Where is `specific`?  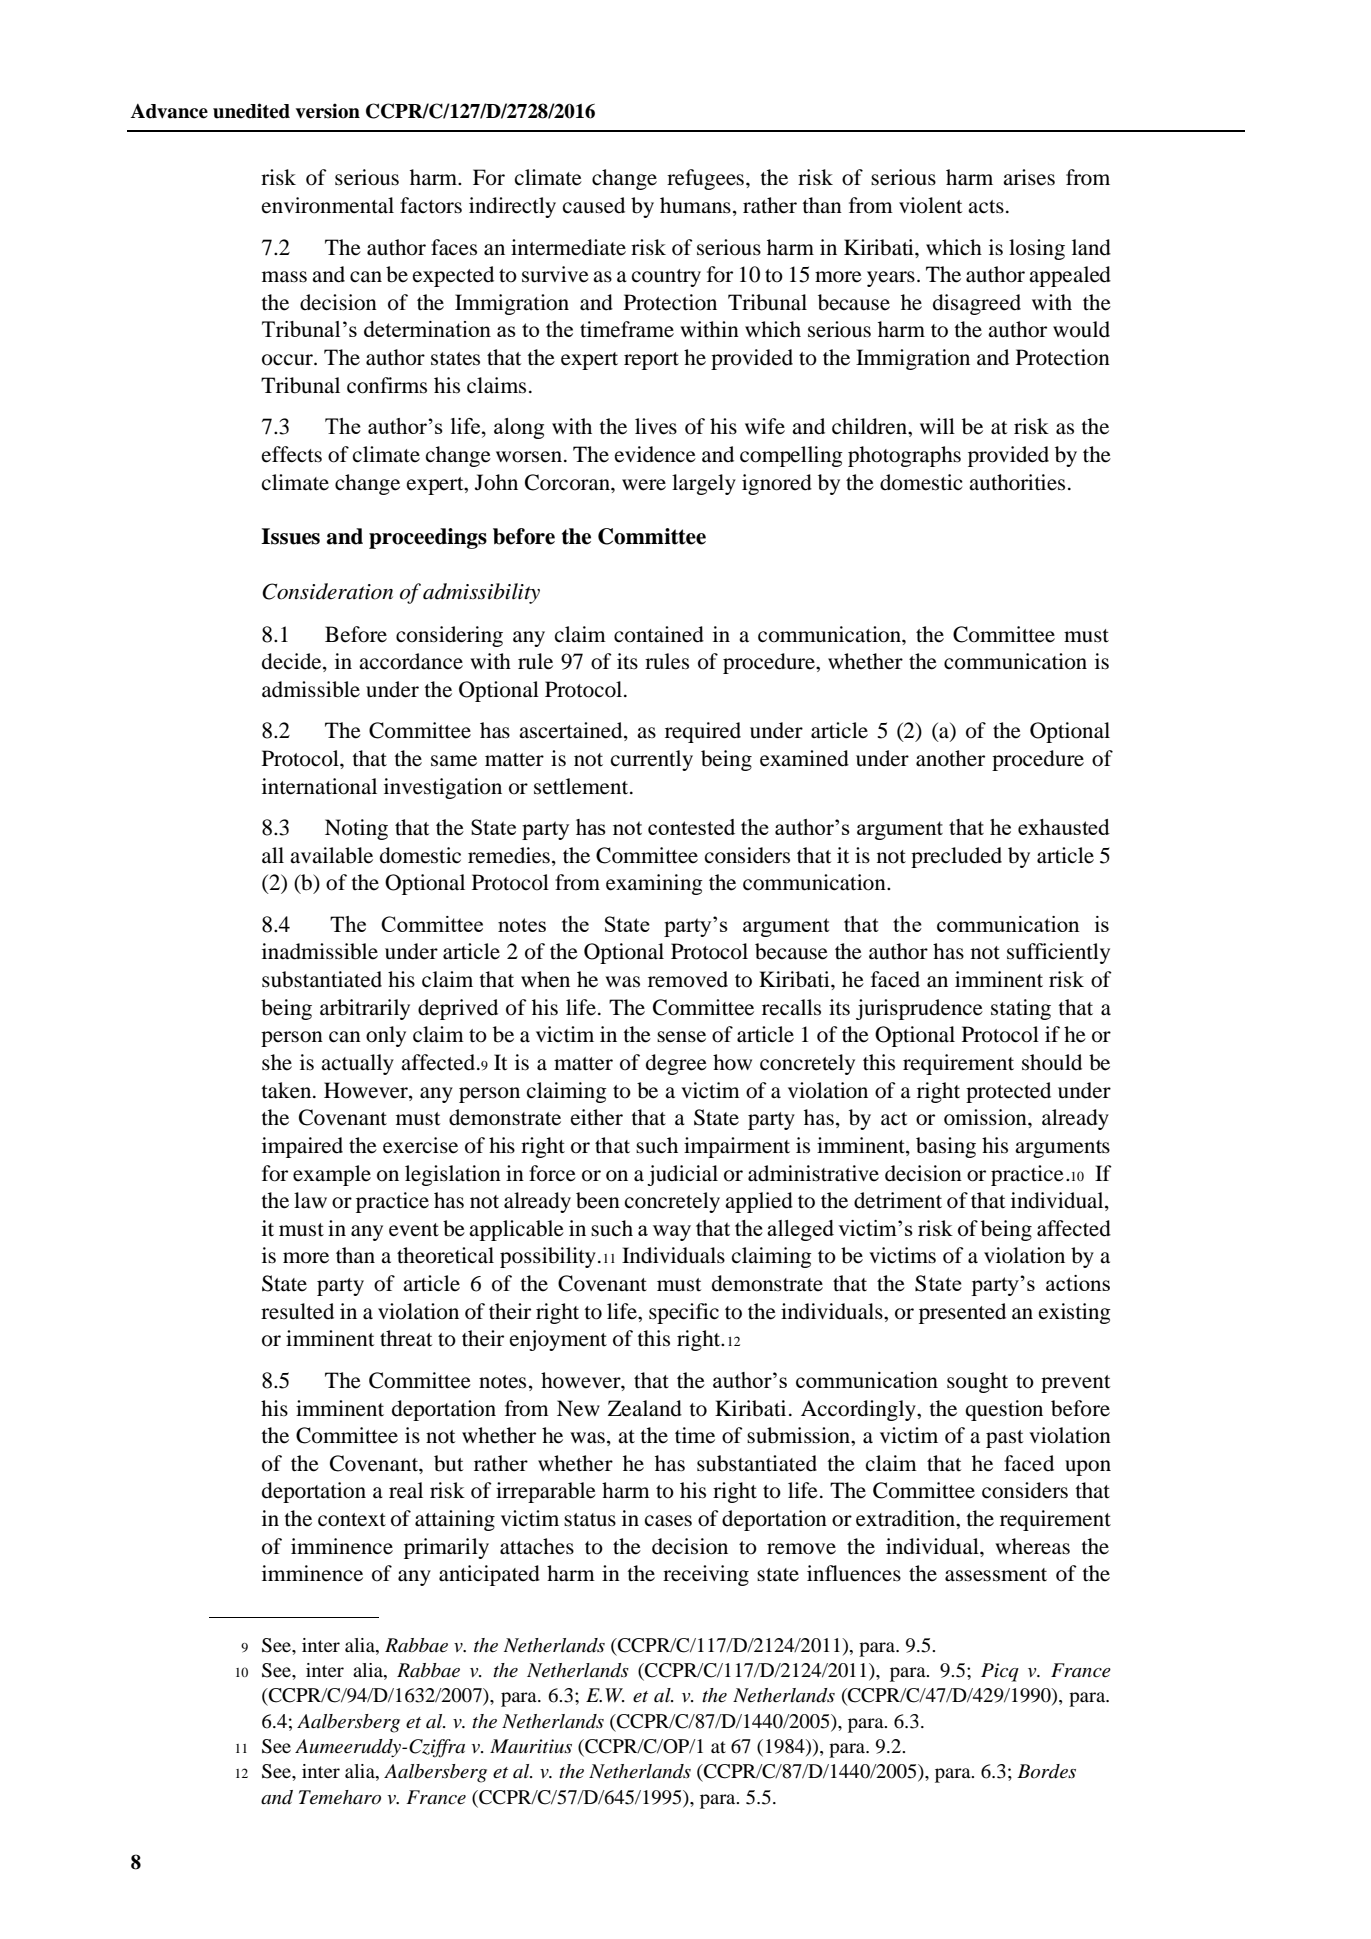
specific is located at coordinates (684, 1313).
